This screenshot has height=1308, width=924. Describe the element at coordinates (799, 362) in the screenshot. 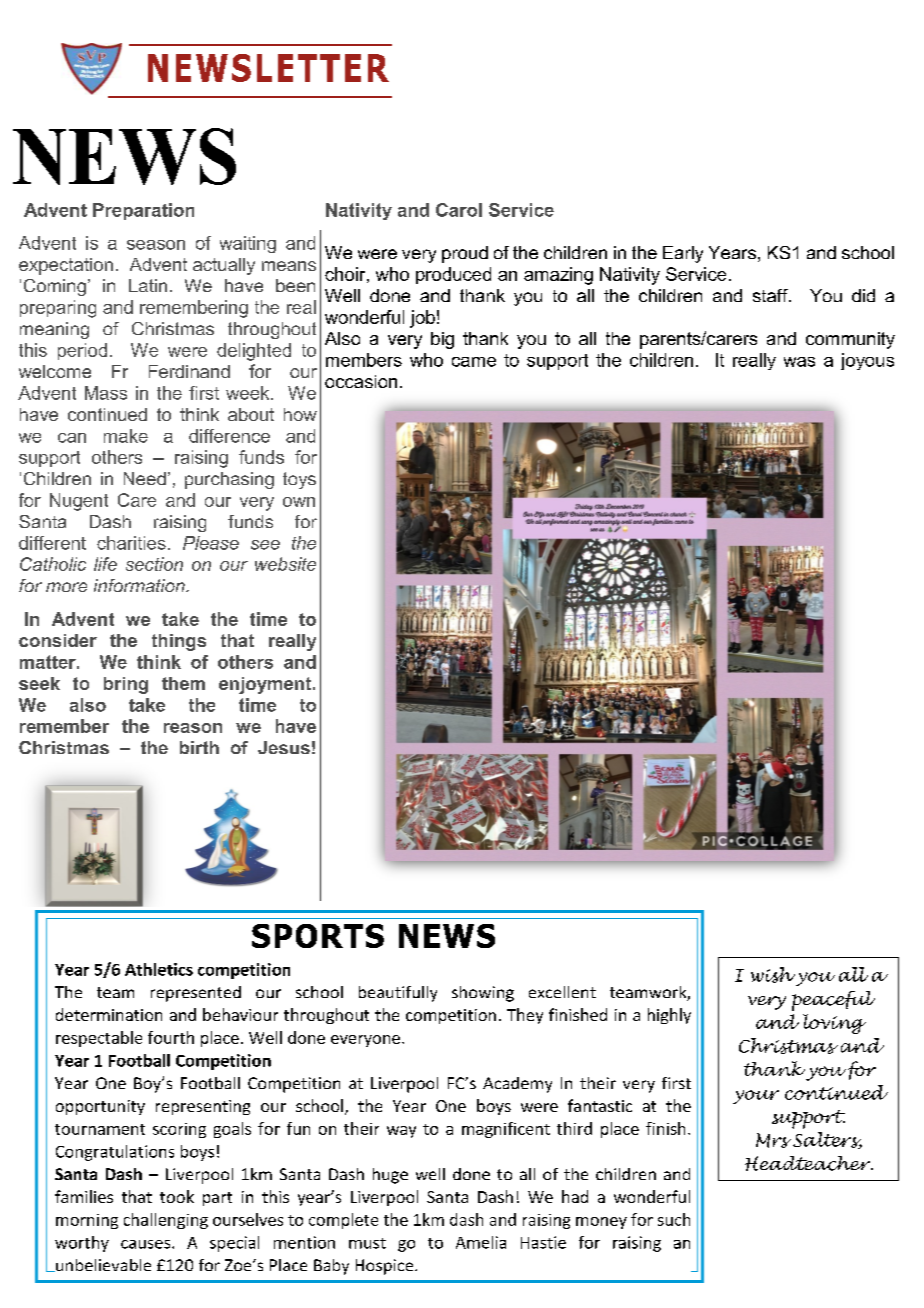

I see `was` at that location.
